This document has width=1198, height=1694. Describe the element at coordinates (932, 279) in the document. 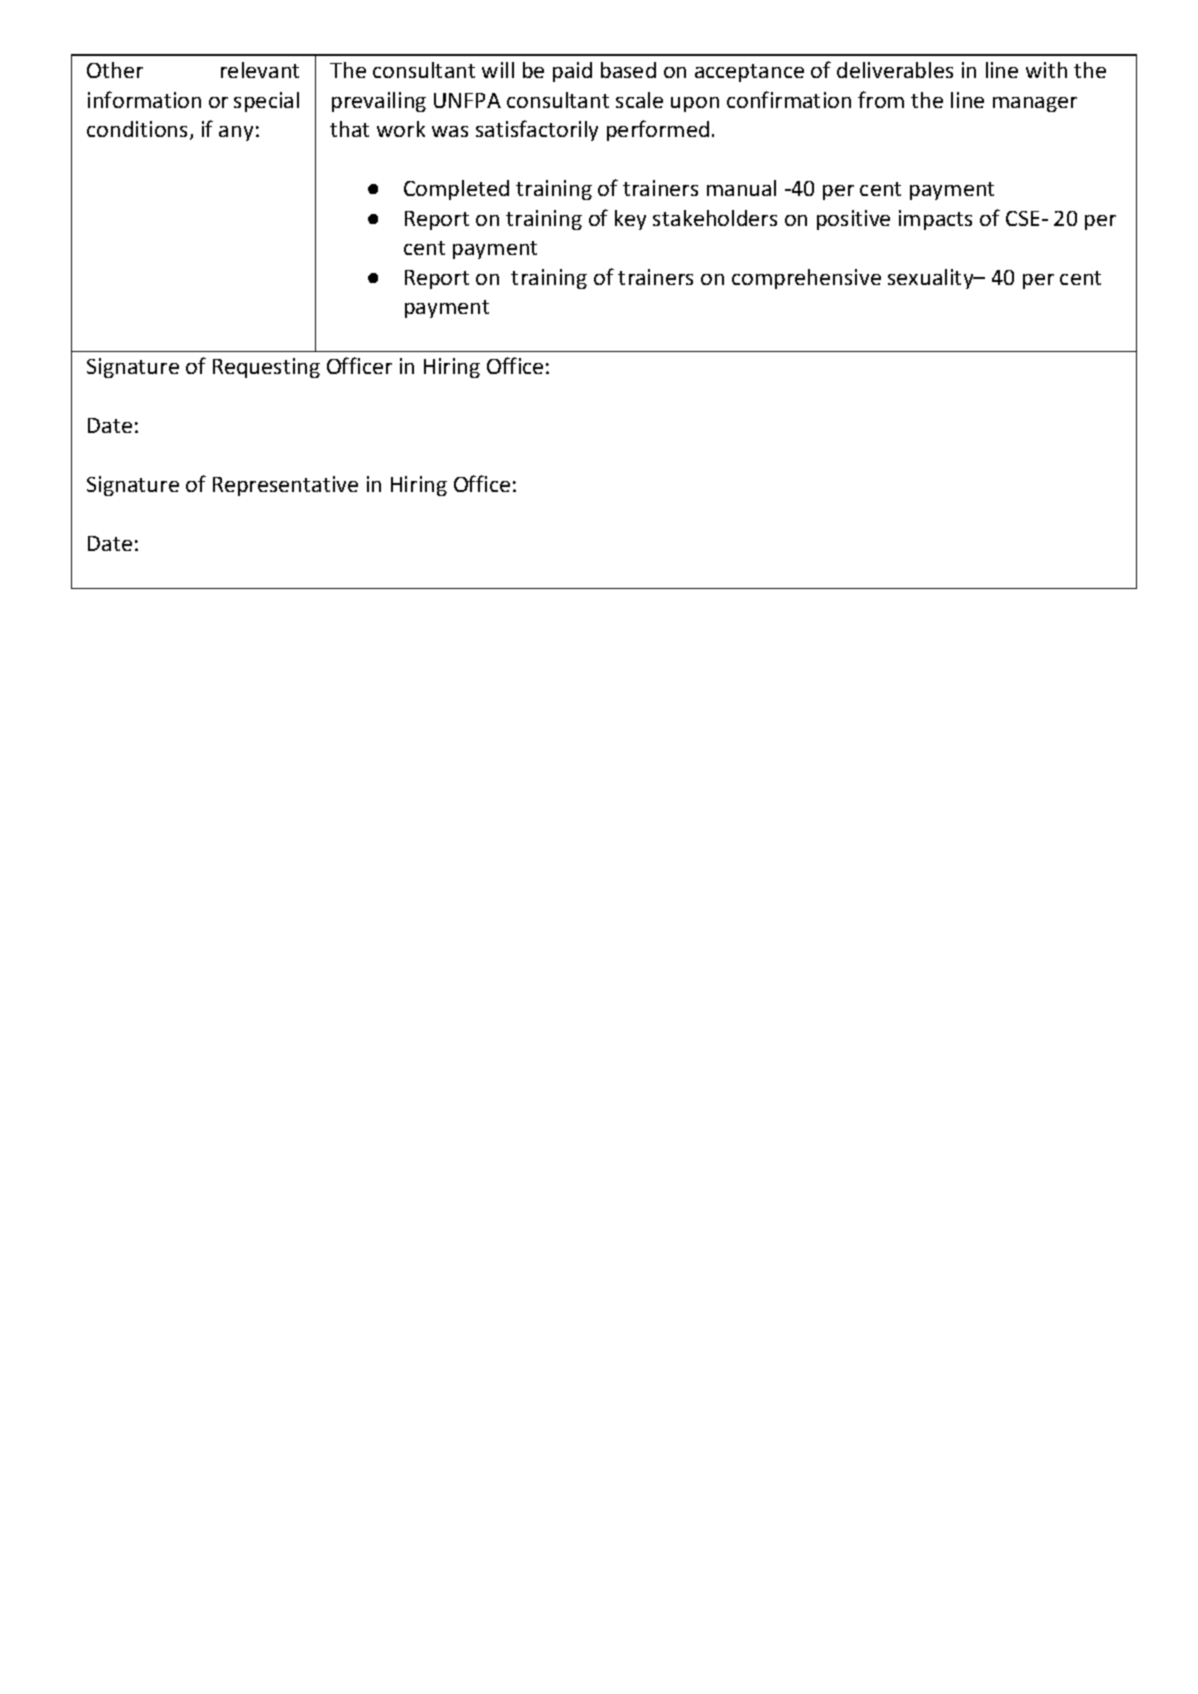

I see `sexuality` at that location.
